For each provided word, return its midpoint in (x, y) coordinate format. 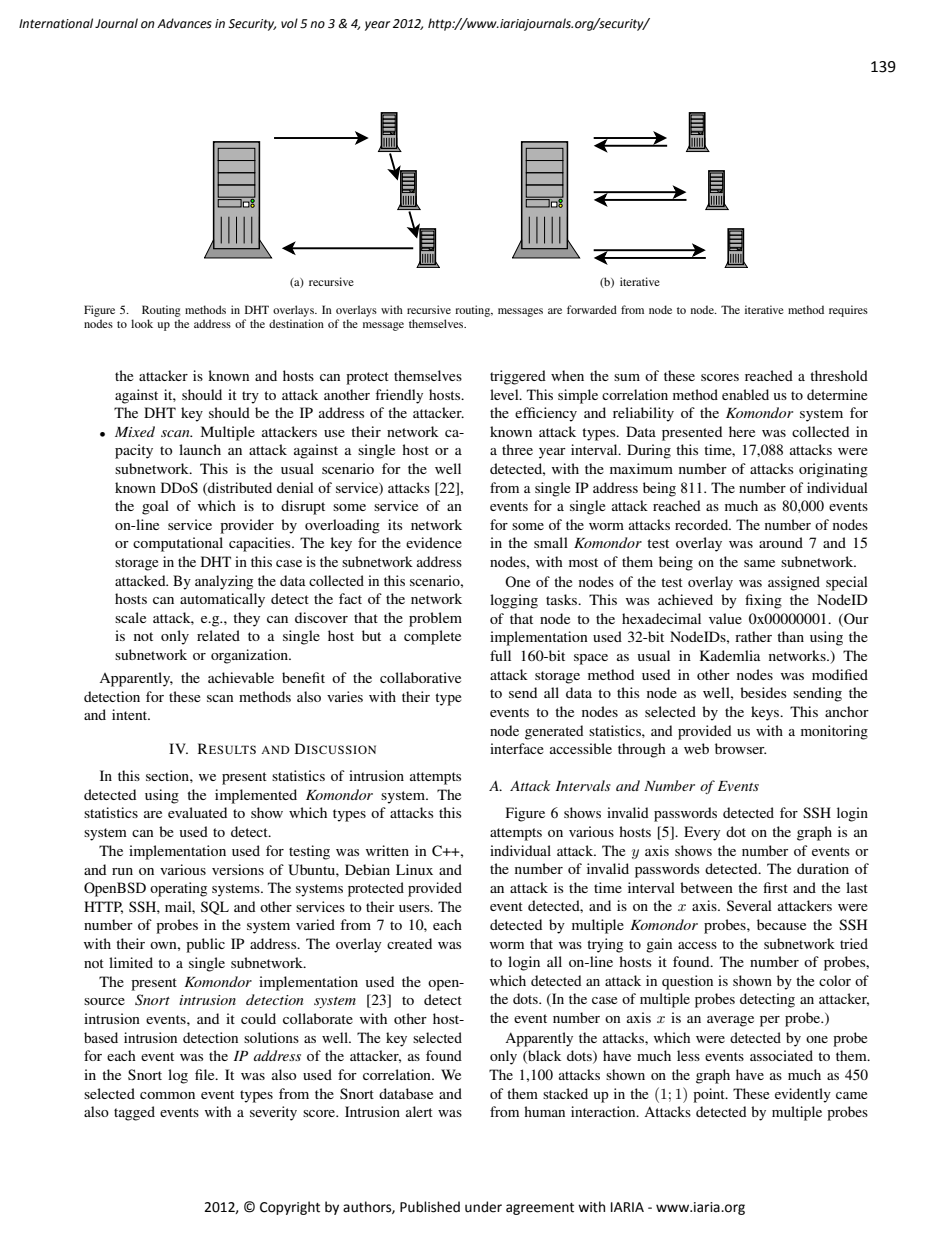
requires (848, 311)
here (742, 431)
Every (702, 833)
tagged (134, 1113)
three (517, 449)
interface (517, 748)
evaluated (197, 812)
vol (289, 23)
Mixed (135, 431)
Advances (184, 23)
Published (430, 1207)
